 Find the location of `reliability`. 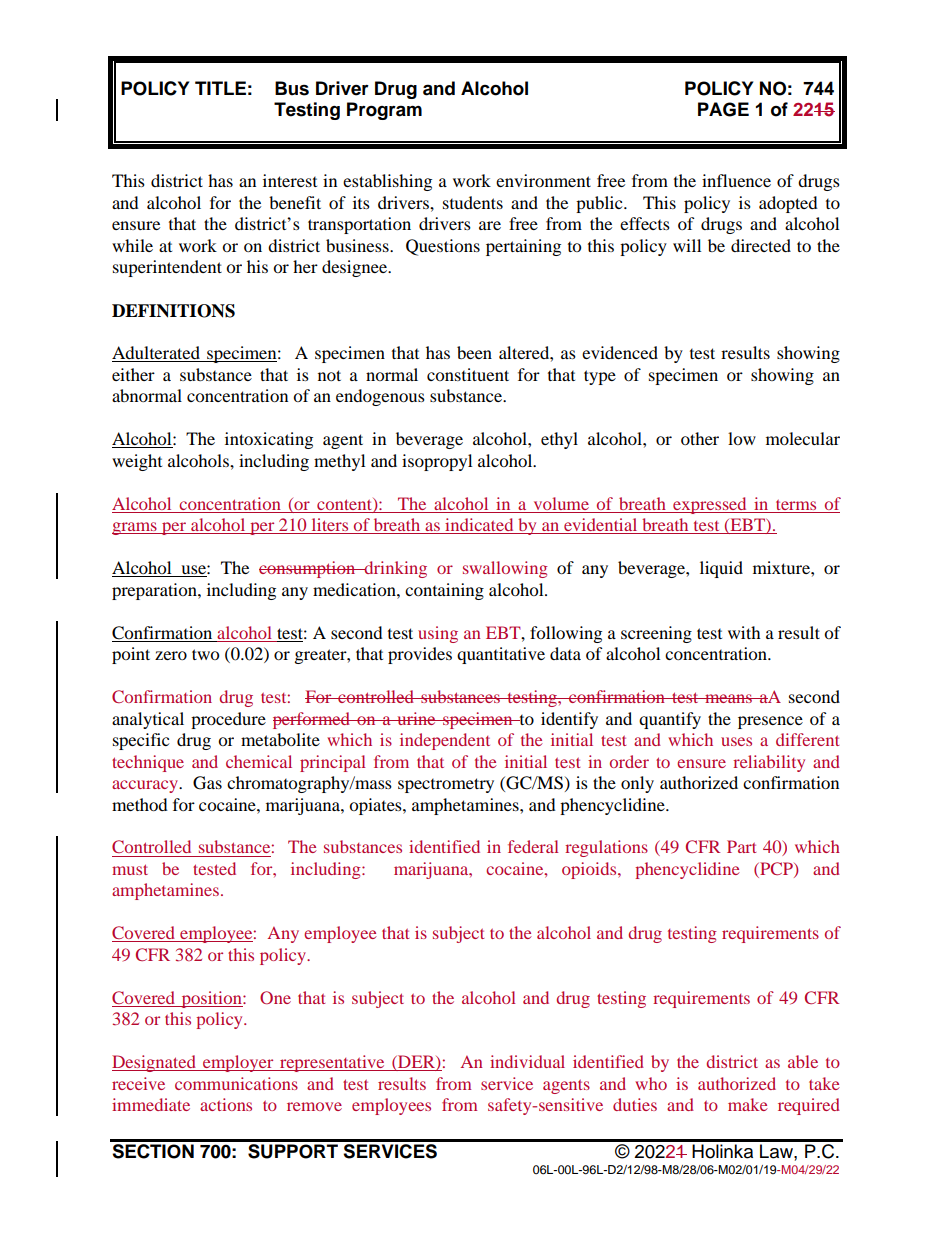

reliability is located at coordinates (769, 763).
